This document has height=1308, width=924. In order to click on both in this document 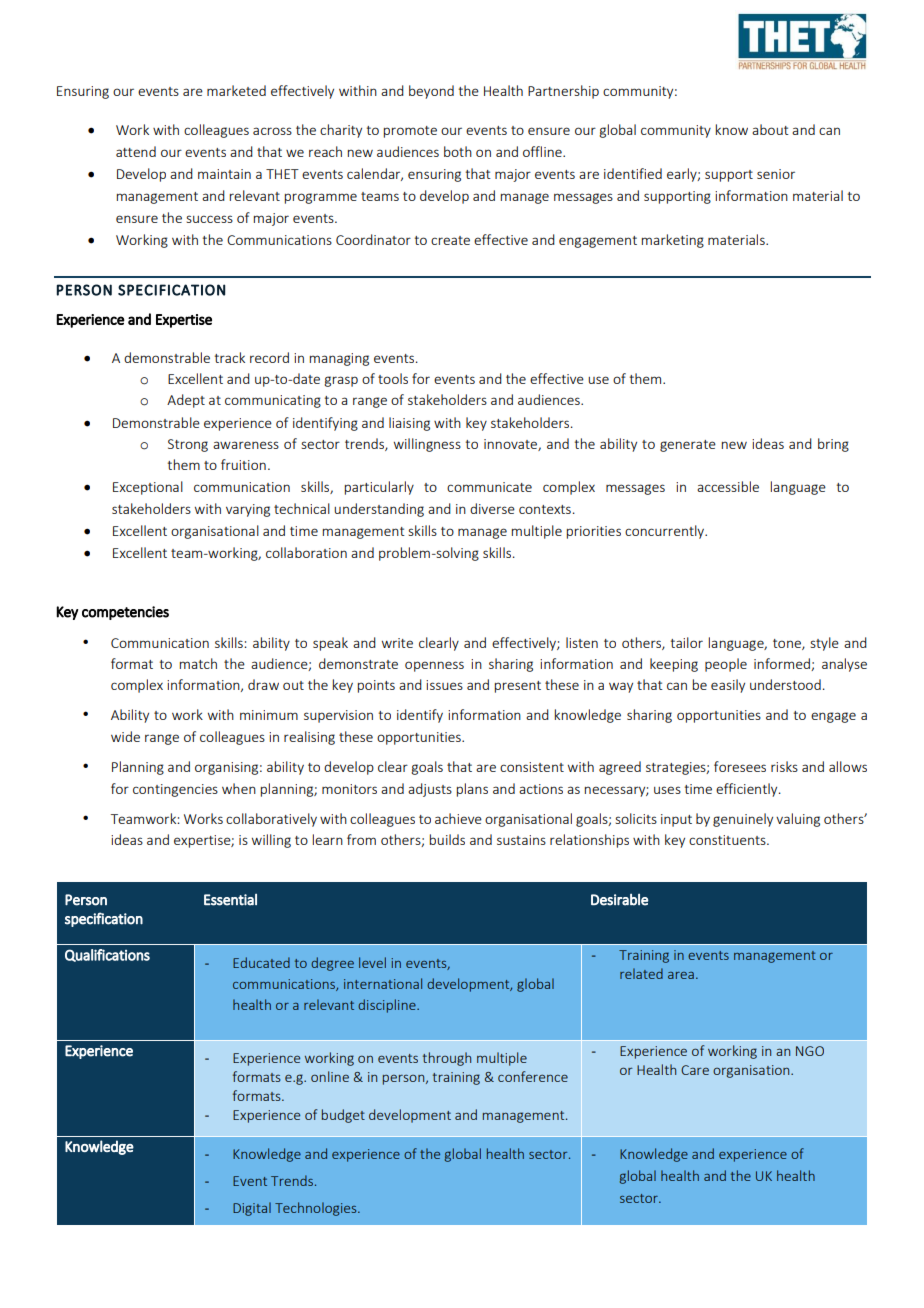, I will do `click(458, 151)`.
